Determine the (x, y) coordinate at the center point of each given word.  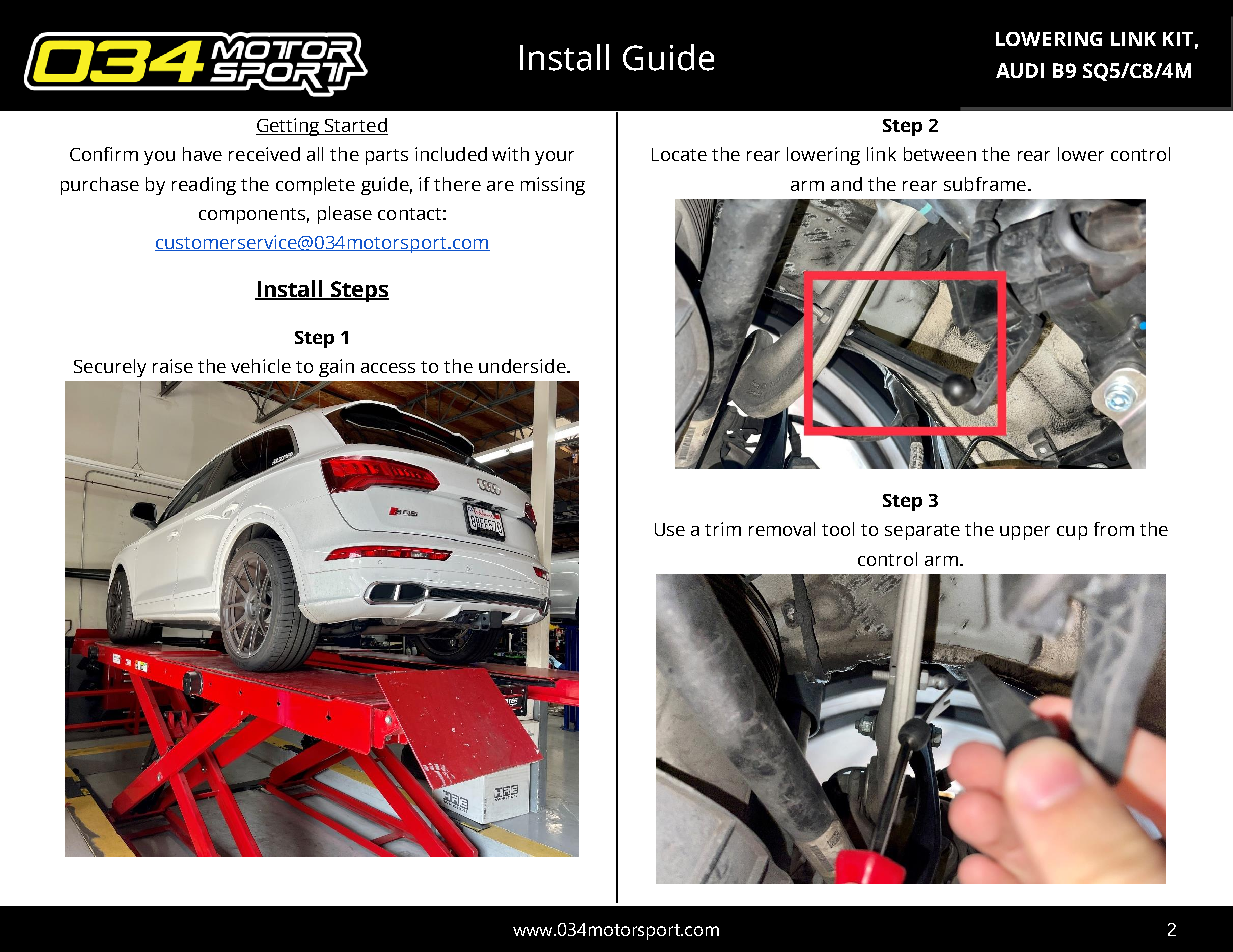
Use (670, 529)
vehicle (261, 366)
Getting (289, 127)
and (846, 184)
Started (355, 126)
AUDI (1020, 70)
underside (523, 366)
